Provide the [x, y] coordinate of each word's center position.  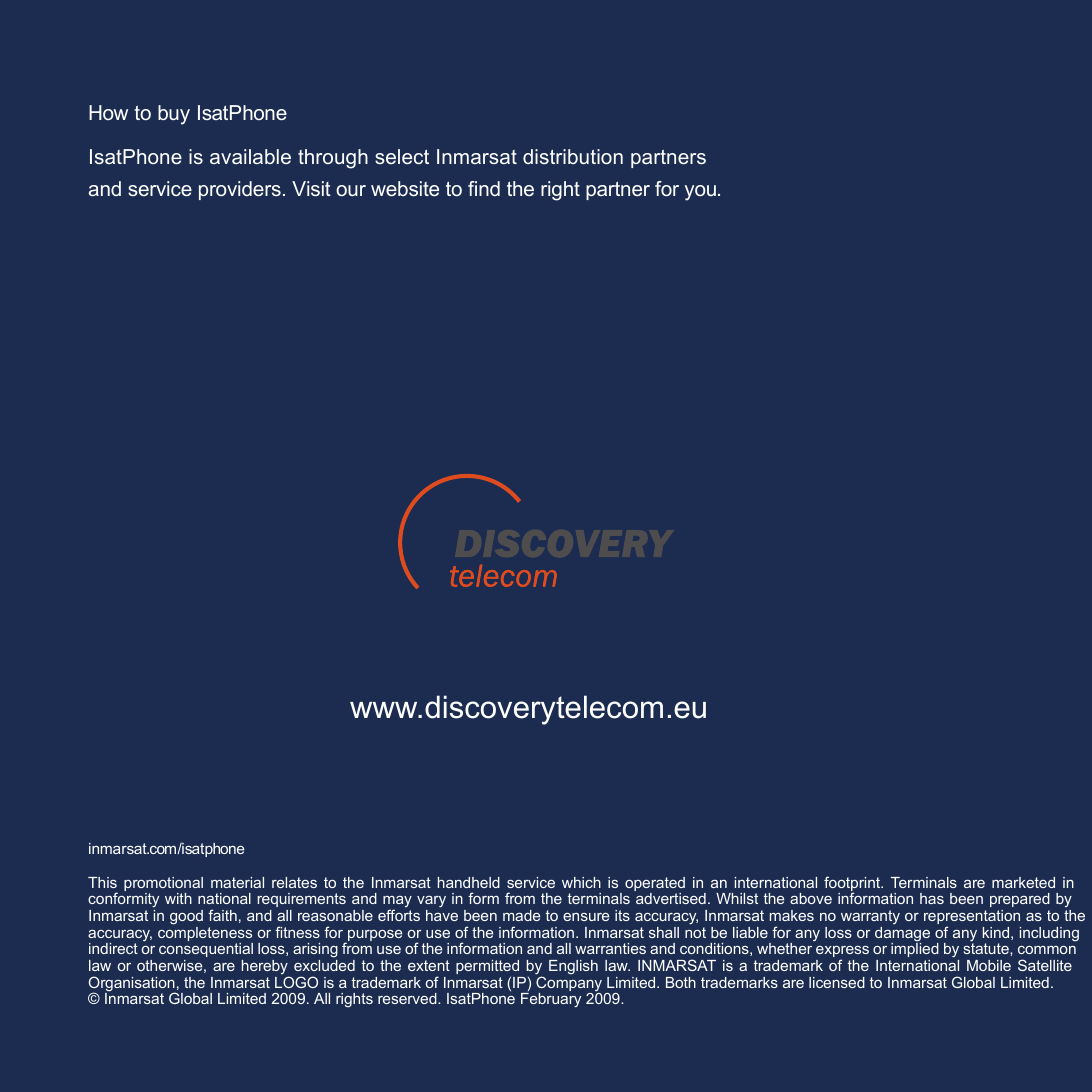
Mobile [989, 965]
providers [240, 190]
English [573, 967]
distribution [573, 156]
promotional [163, 885]
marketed [1023, 882]
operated [655, 885]
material [237, 882]
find [484, 188]
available [250, 156]
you [700, 193]
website [405, 188]
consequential [206, 950]
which [581, 882]
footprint [853, 885]
